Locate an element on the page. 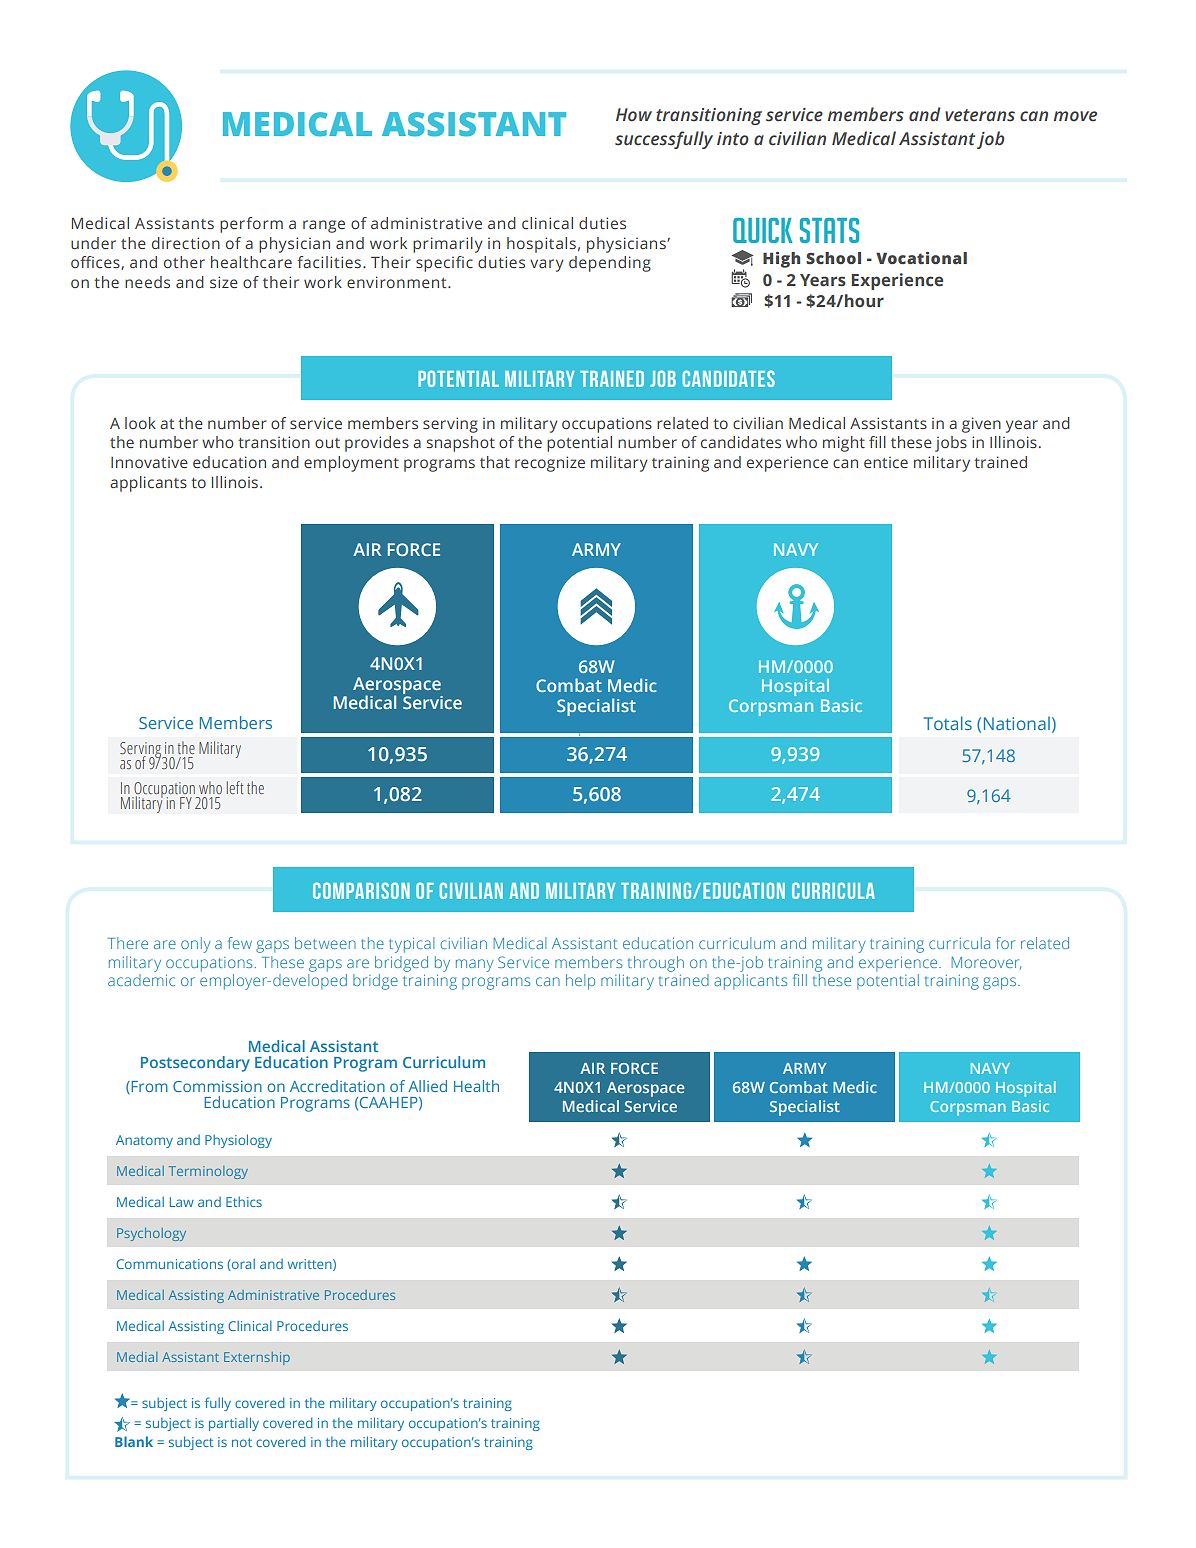 The height and width of the image is (1548, 1196). Moreover is located at coordinates (986, 963).
